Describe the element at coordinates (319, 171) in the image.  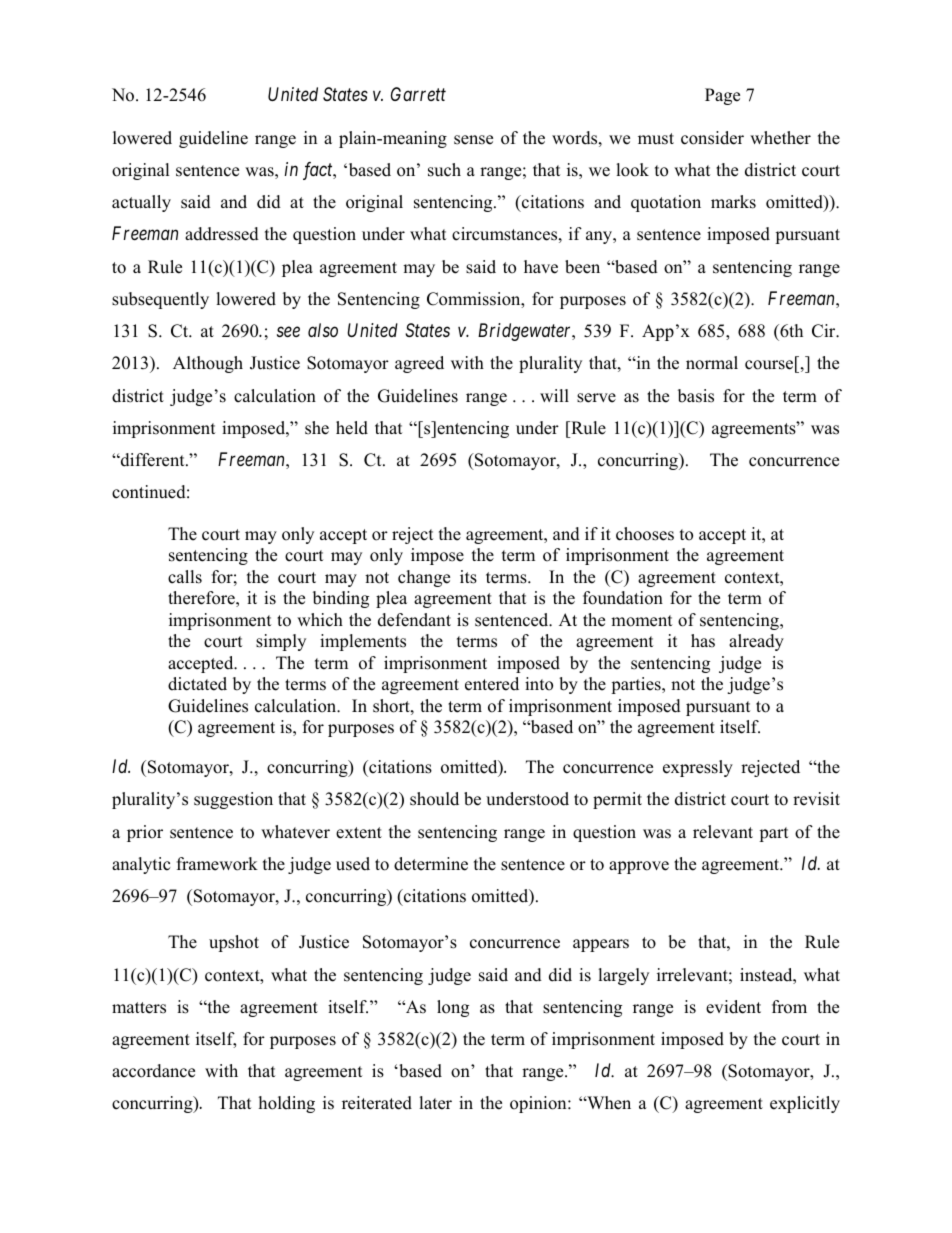
I see `fact` at that location.
